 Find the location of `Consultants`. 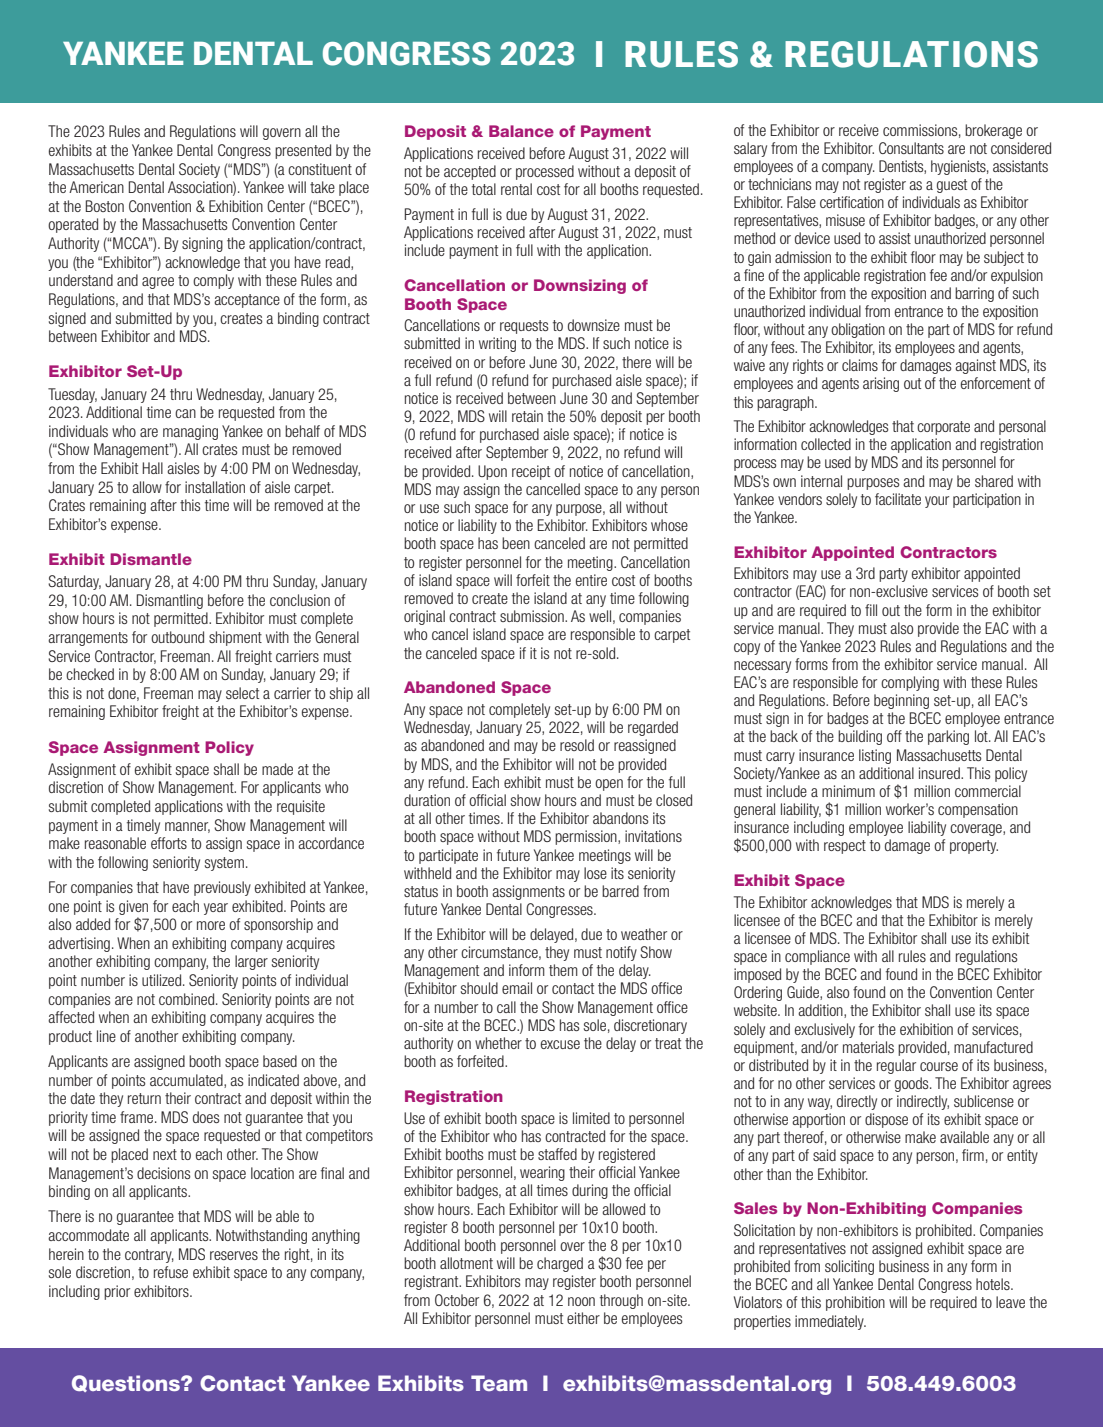

Consultants is located at coordinates (911, 148).
